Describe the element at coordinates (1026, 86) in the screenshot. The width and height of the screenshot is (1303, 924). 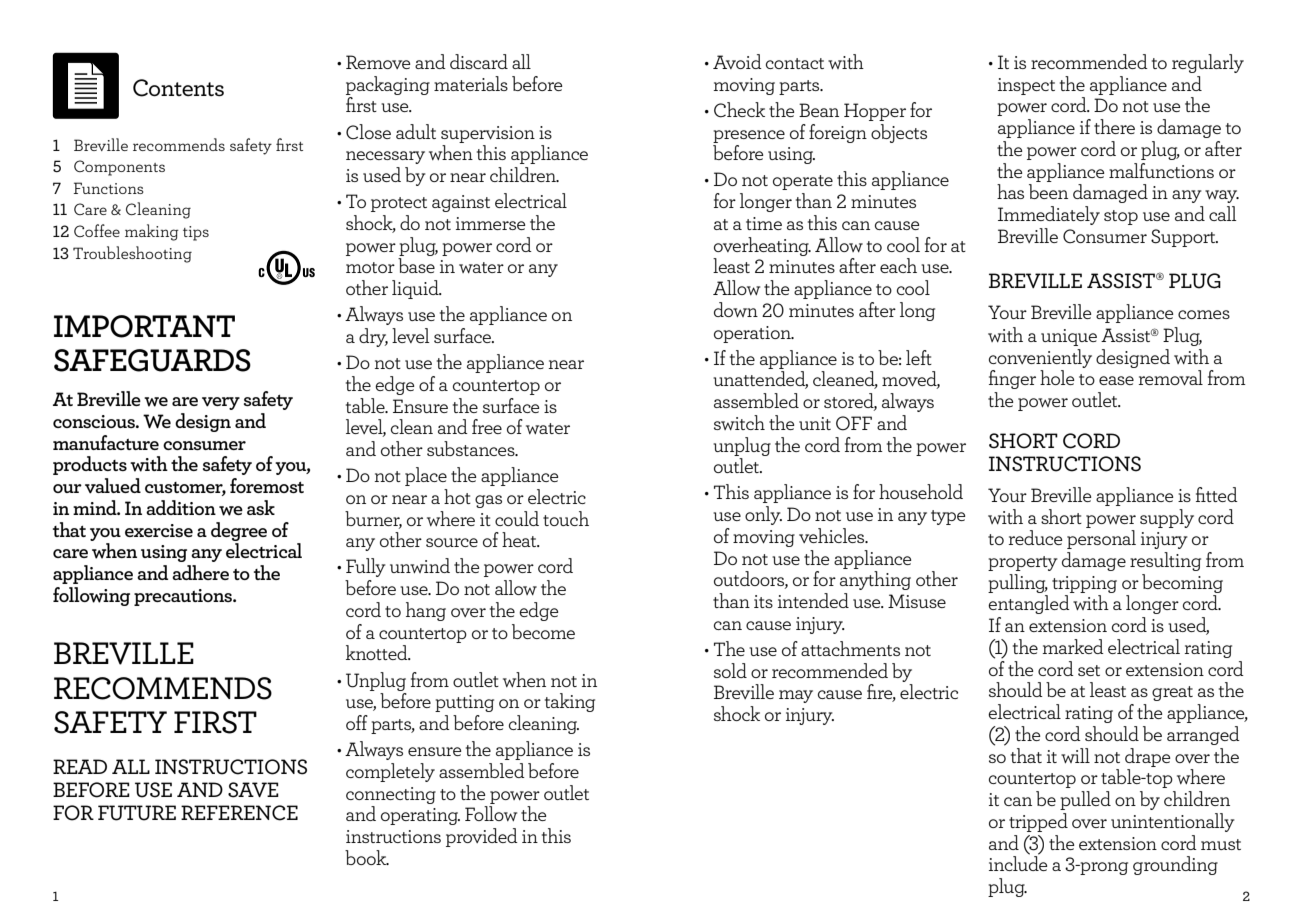
I see `inspect` at that location.
